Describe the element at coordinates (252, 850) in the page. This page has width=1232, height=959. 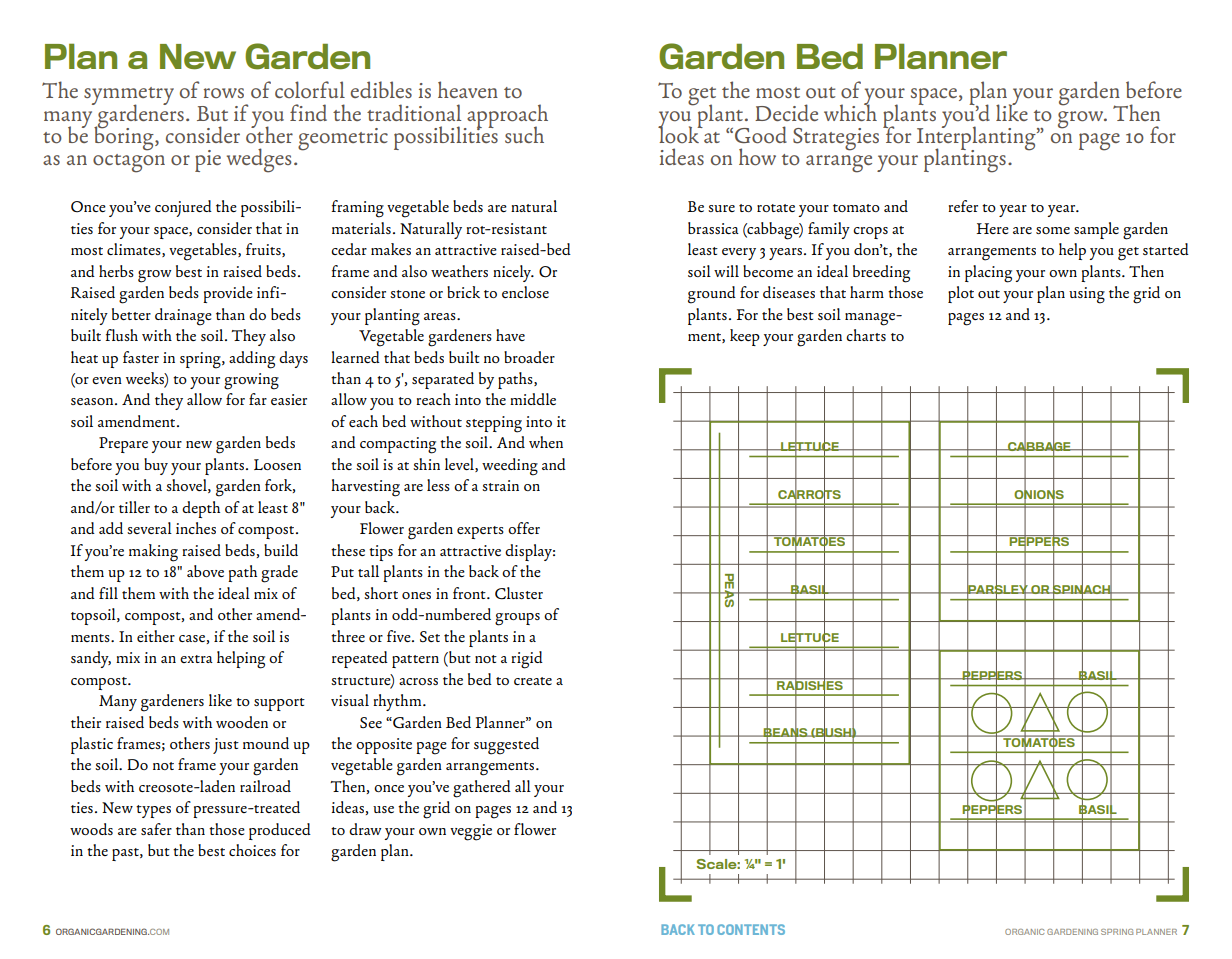
I see `choices` at that location.
